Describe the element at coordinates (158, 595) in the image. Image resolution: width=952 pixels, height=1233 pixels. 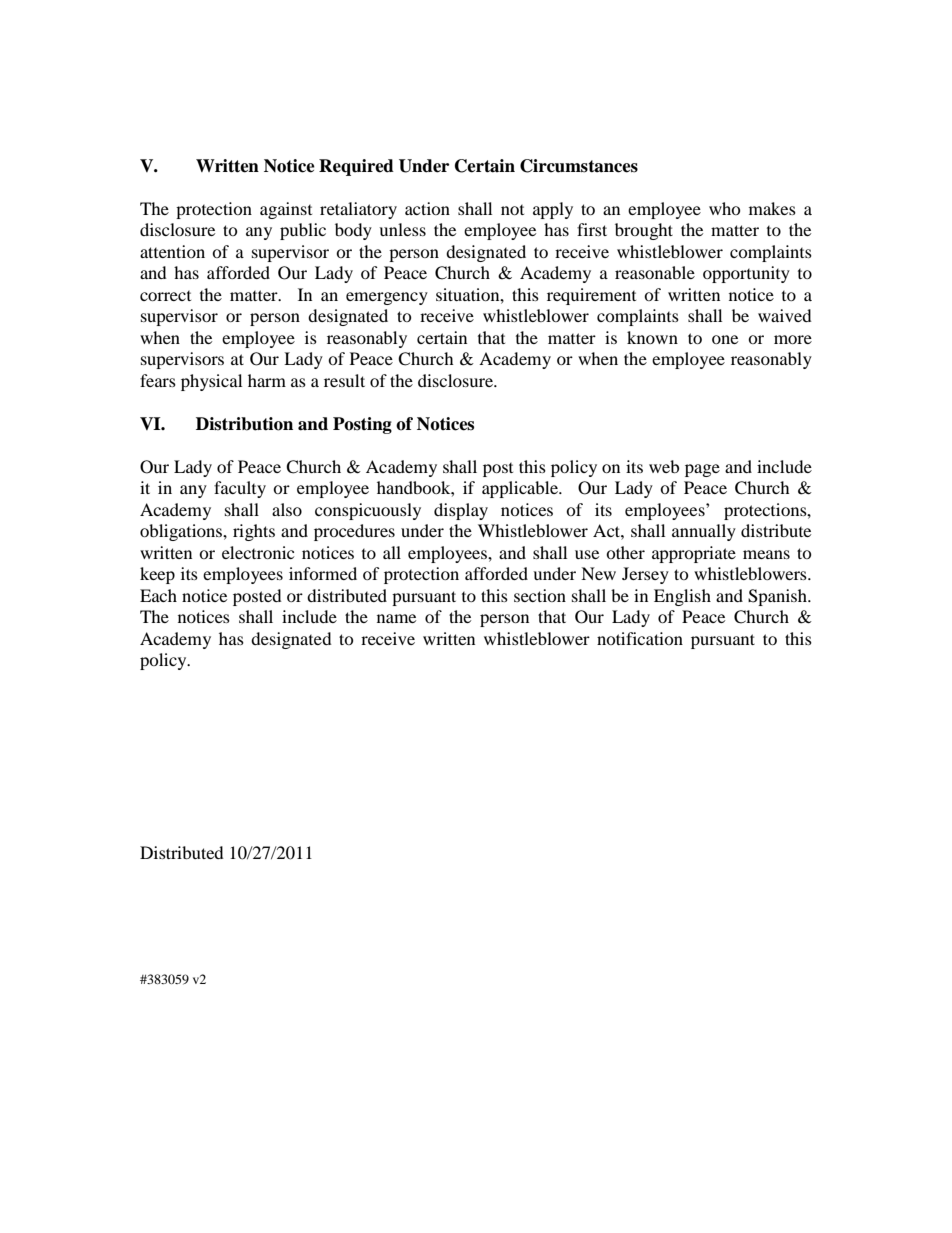
I see `Each` at that location.
